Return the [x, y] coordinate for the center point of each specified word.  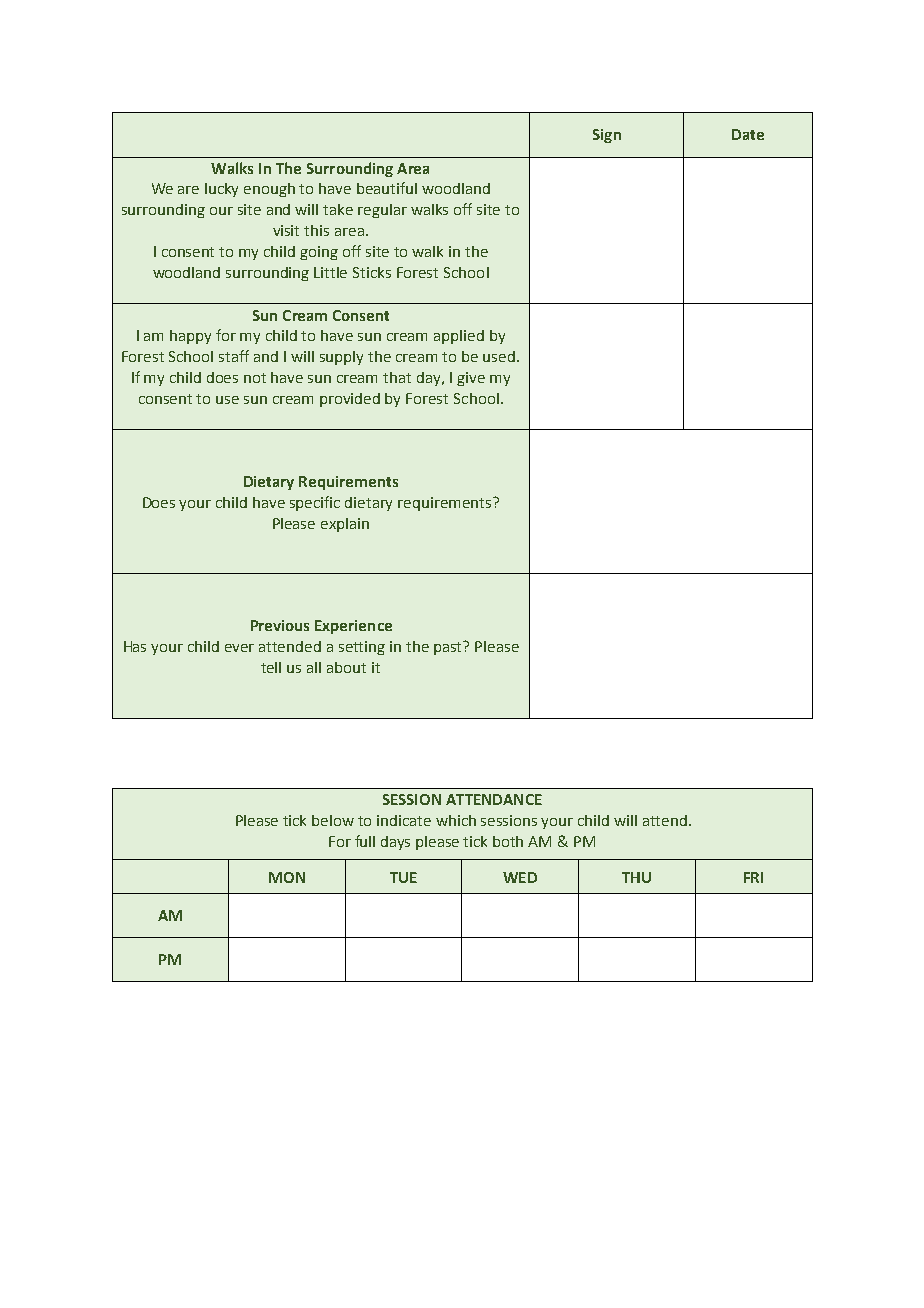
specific [315, 503]
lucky [221, 190]
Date [748, 134]
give [471, 379]
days [395, 843]
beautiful [387, 188]
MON [287, 877]
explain [345, 525]
